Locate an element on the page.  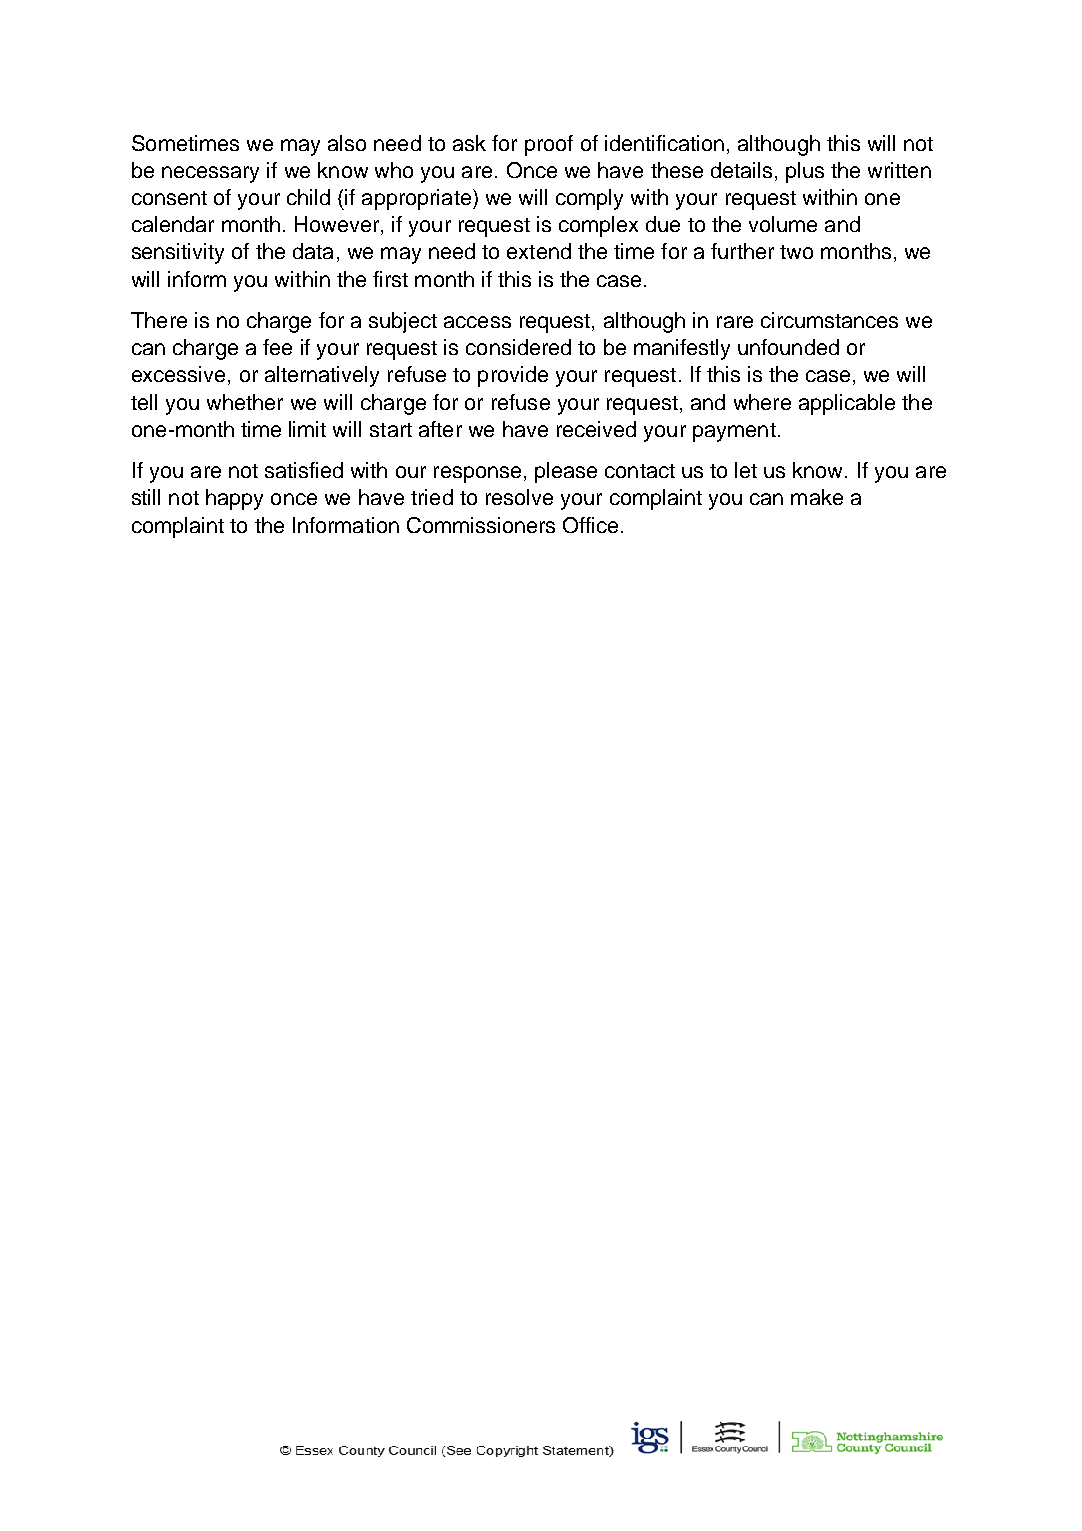
happy is located at coordinates (234, 499).
